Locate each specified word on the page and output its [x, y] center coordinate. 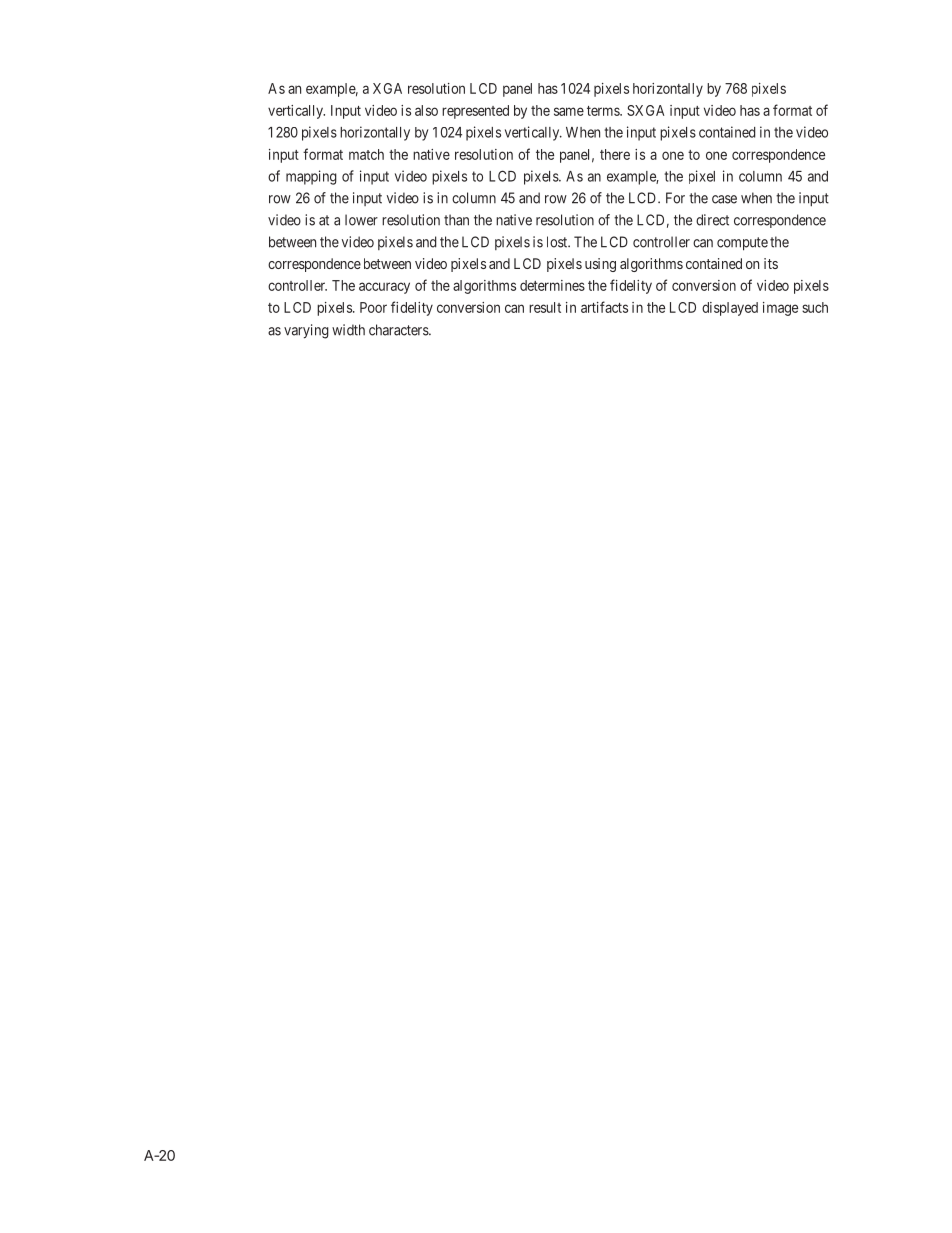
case [724, 199]
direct [712, 220]
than [456, 220]
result [545, 307]
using [600, 265]
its [771, 263]
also [426, 110]
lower [361, 220]
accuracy [384, 288]
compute [742, 244]
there [615, 154]
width [348, 330]
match [366, 154]
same [569, 111]
